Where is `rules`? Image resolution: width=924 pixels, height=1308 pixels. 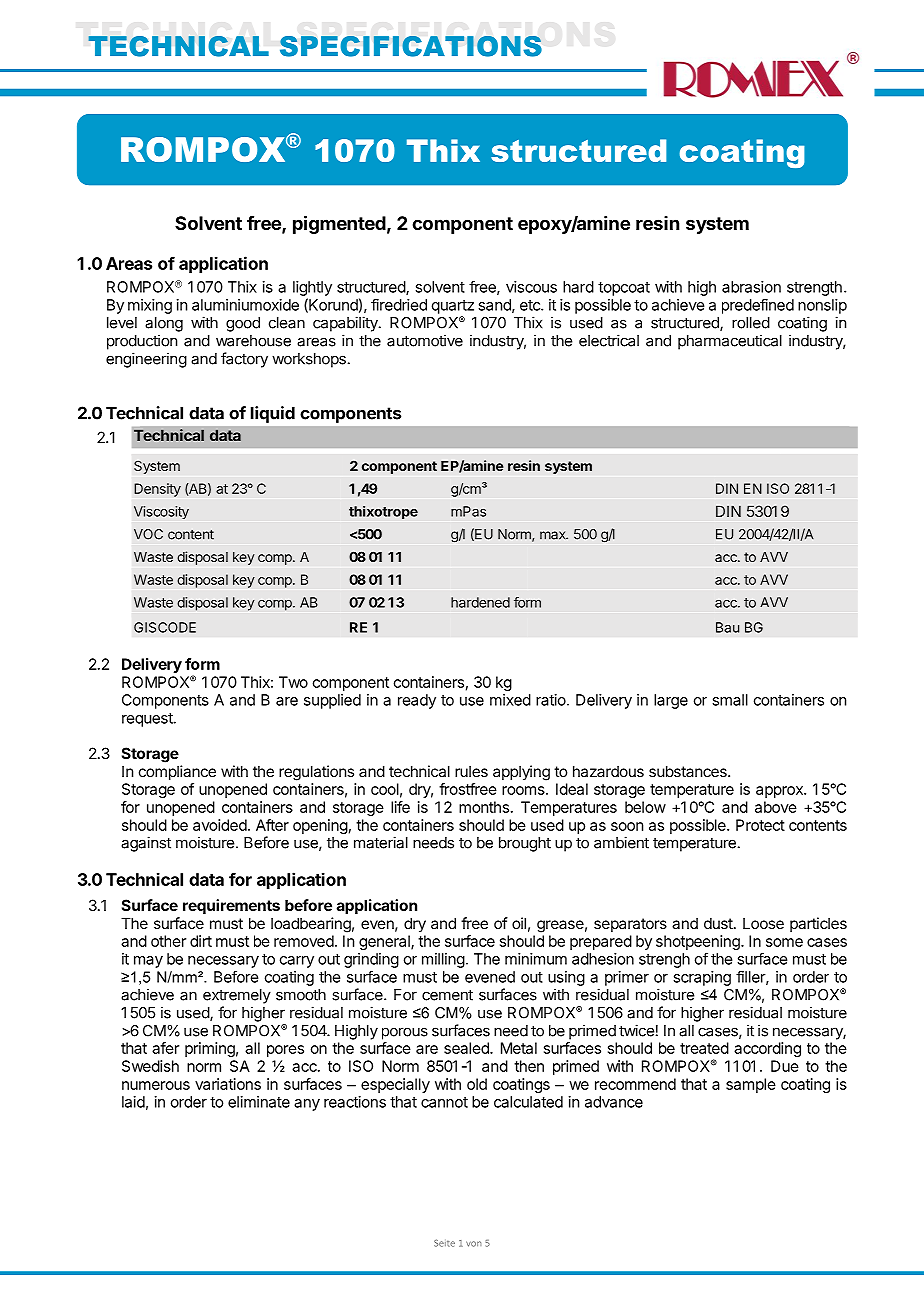
rules is located at coordinates (471, 771).
